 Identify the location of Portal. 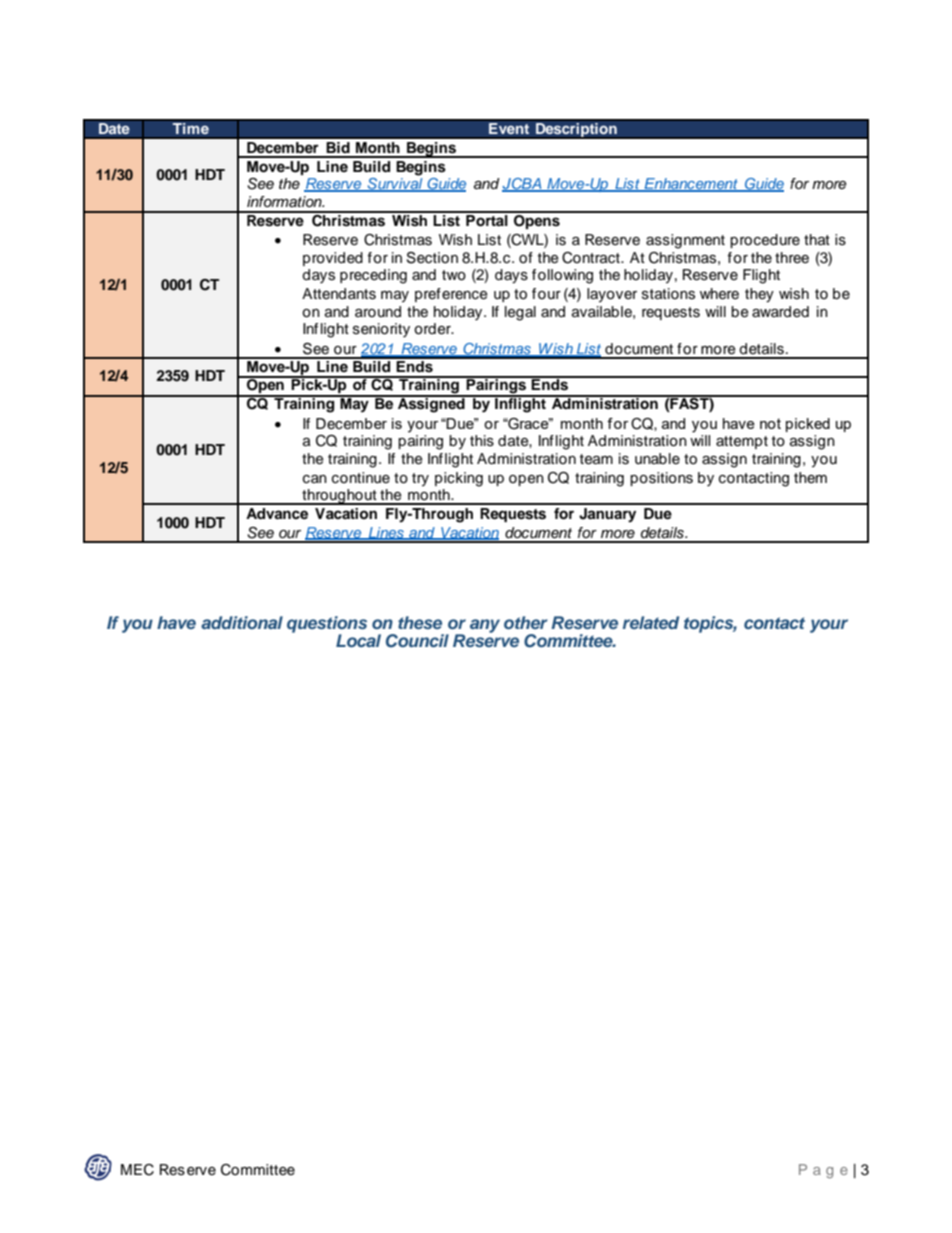
(487, 219).
